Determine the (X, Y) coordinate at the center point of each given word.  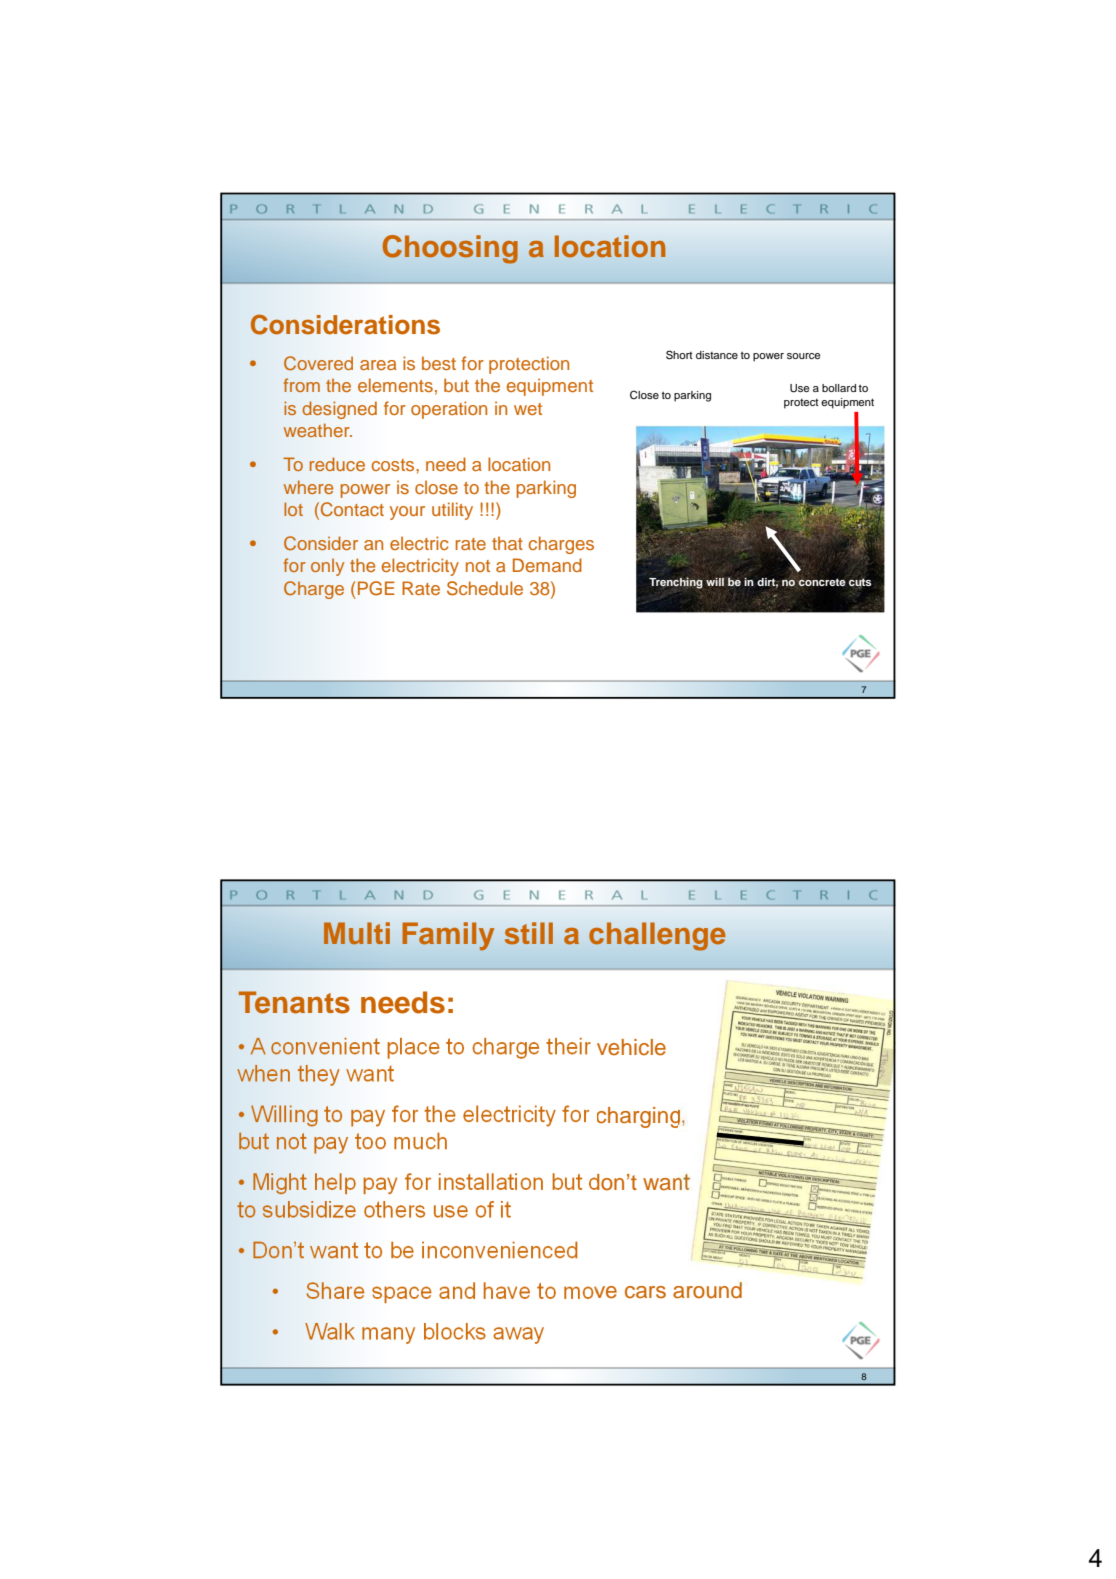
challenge (657, 936)
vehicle (631, 1047)
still (529, 933)
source (803, 356)
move (590, 1292)
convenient (325, 1046)
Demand (547, 565)
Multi (357, 933)
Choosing (450, 249)
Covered (318, 363)
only (327, 567)
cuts (860, 583)
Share (335, 1290)
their (568, 1046)
